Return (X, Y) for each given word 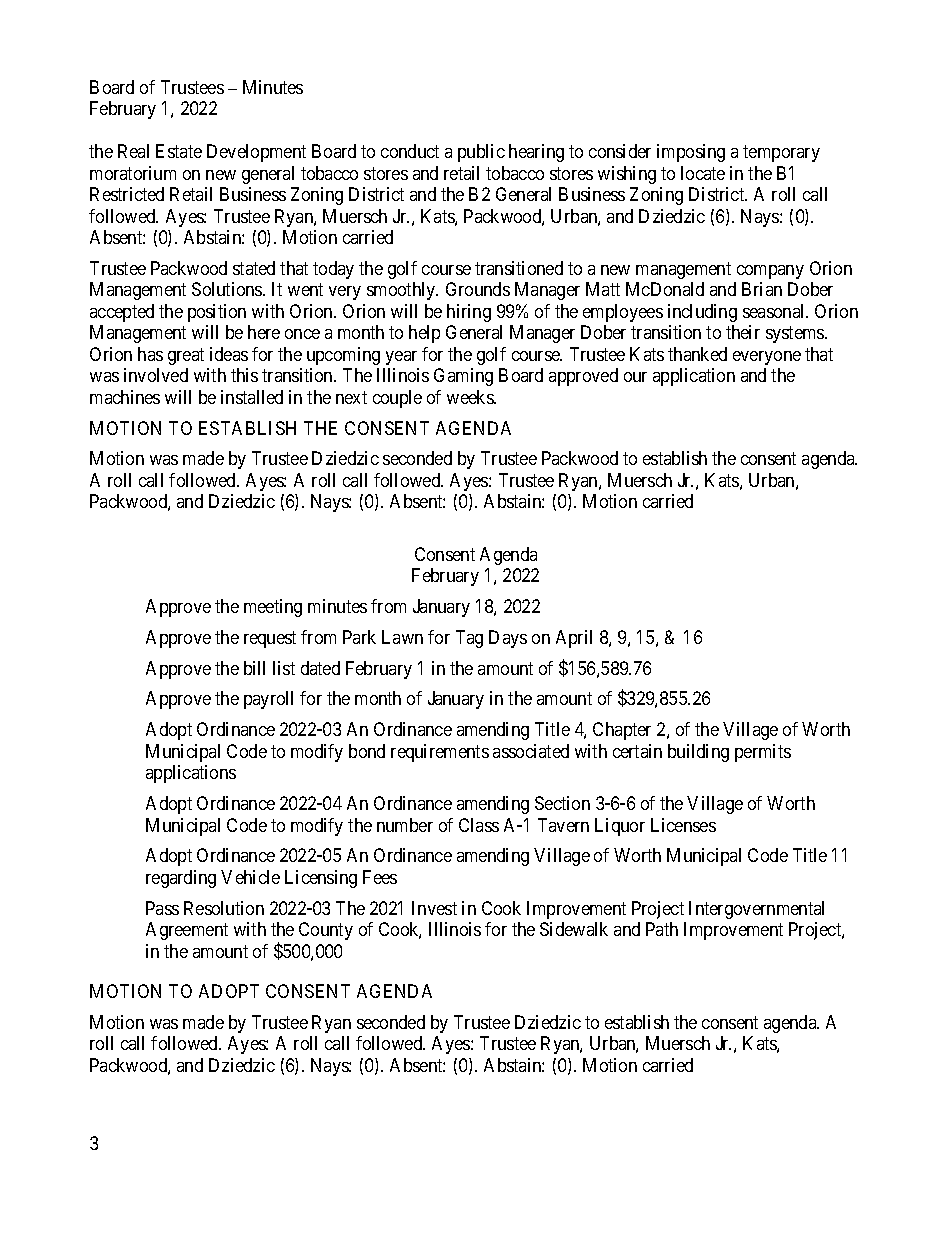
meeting (273, 608)
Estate (179, 151)
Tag (469, 639)
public (481, 153)
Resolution (224, 908)
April (574, 639)
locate (703, 173)
